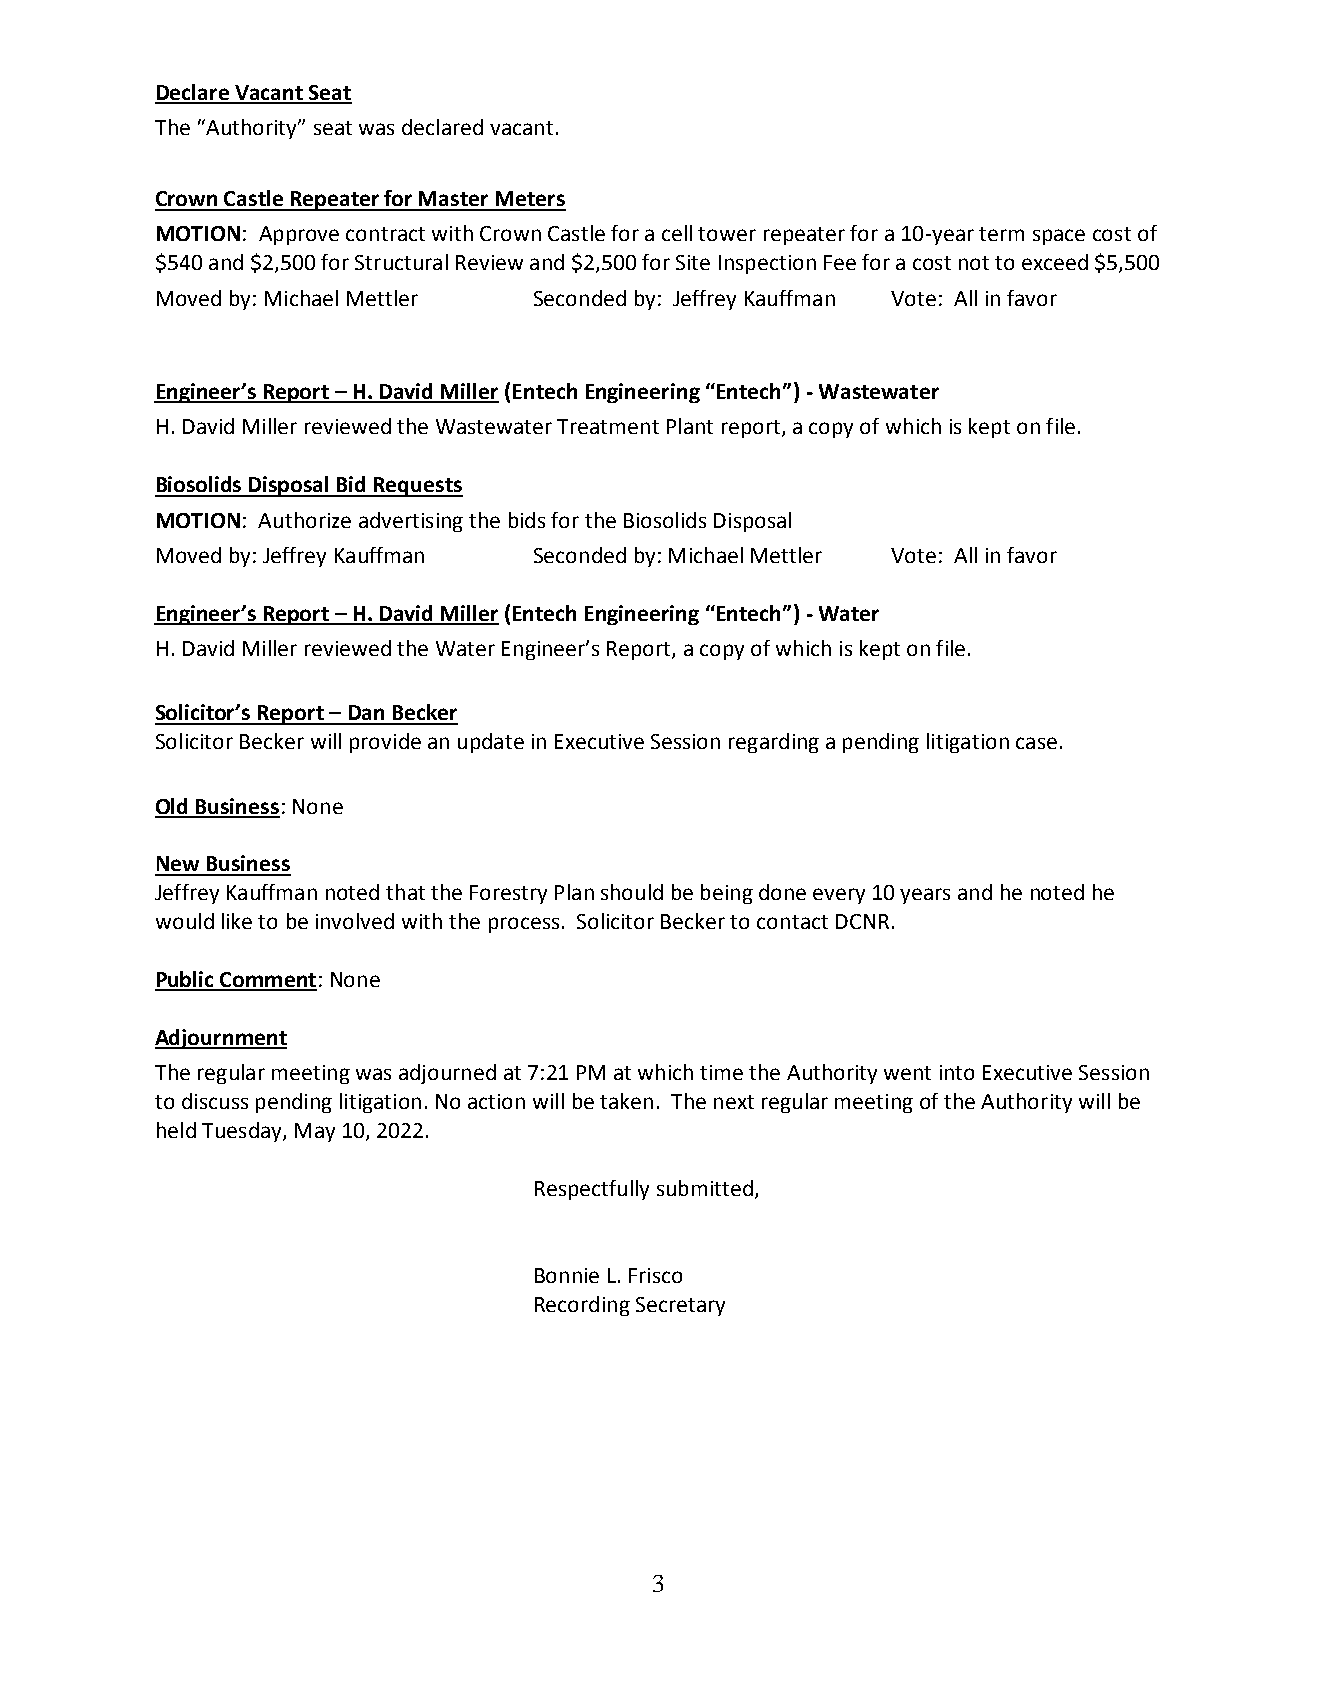 Image resolution: width=1317 pixels, height=1705 pixels. What do you see at coordinates (299, 235) in the image?
I see `Approve` at bounding box center [299, 235].
